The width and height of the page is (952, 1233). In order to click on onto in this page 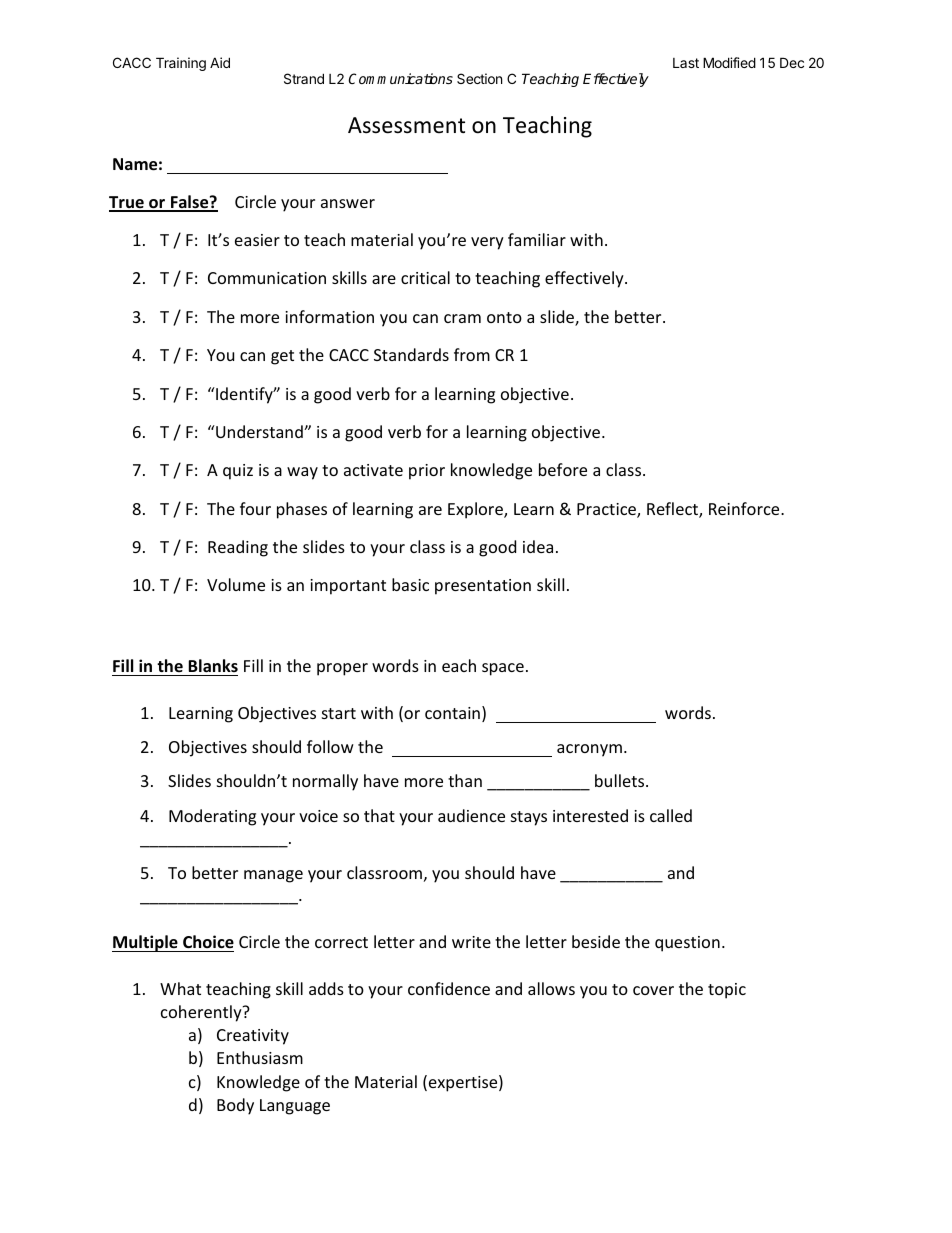, I will do `click(504, 317)`.
